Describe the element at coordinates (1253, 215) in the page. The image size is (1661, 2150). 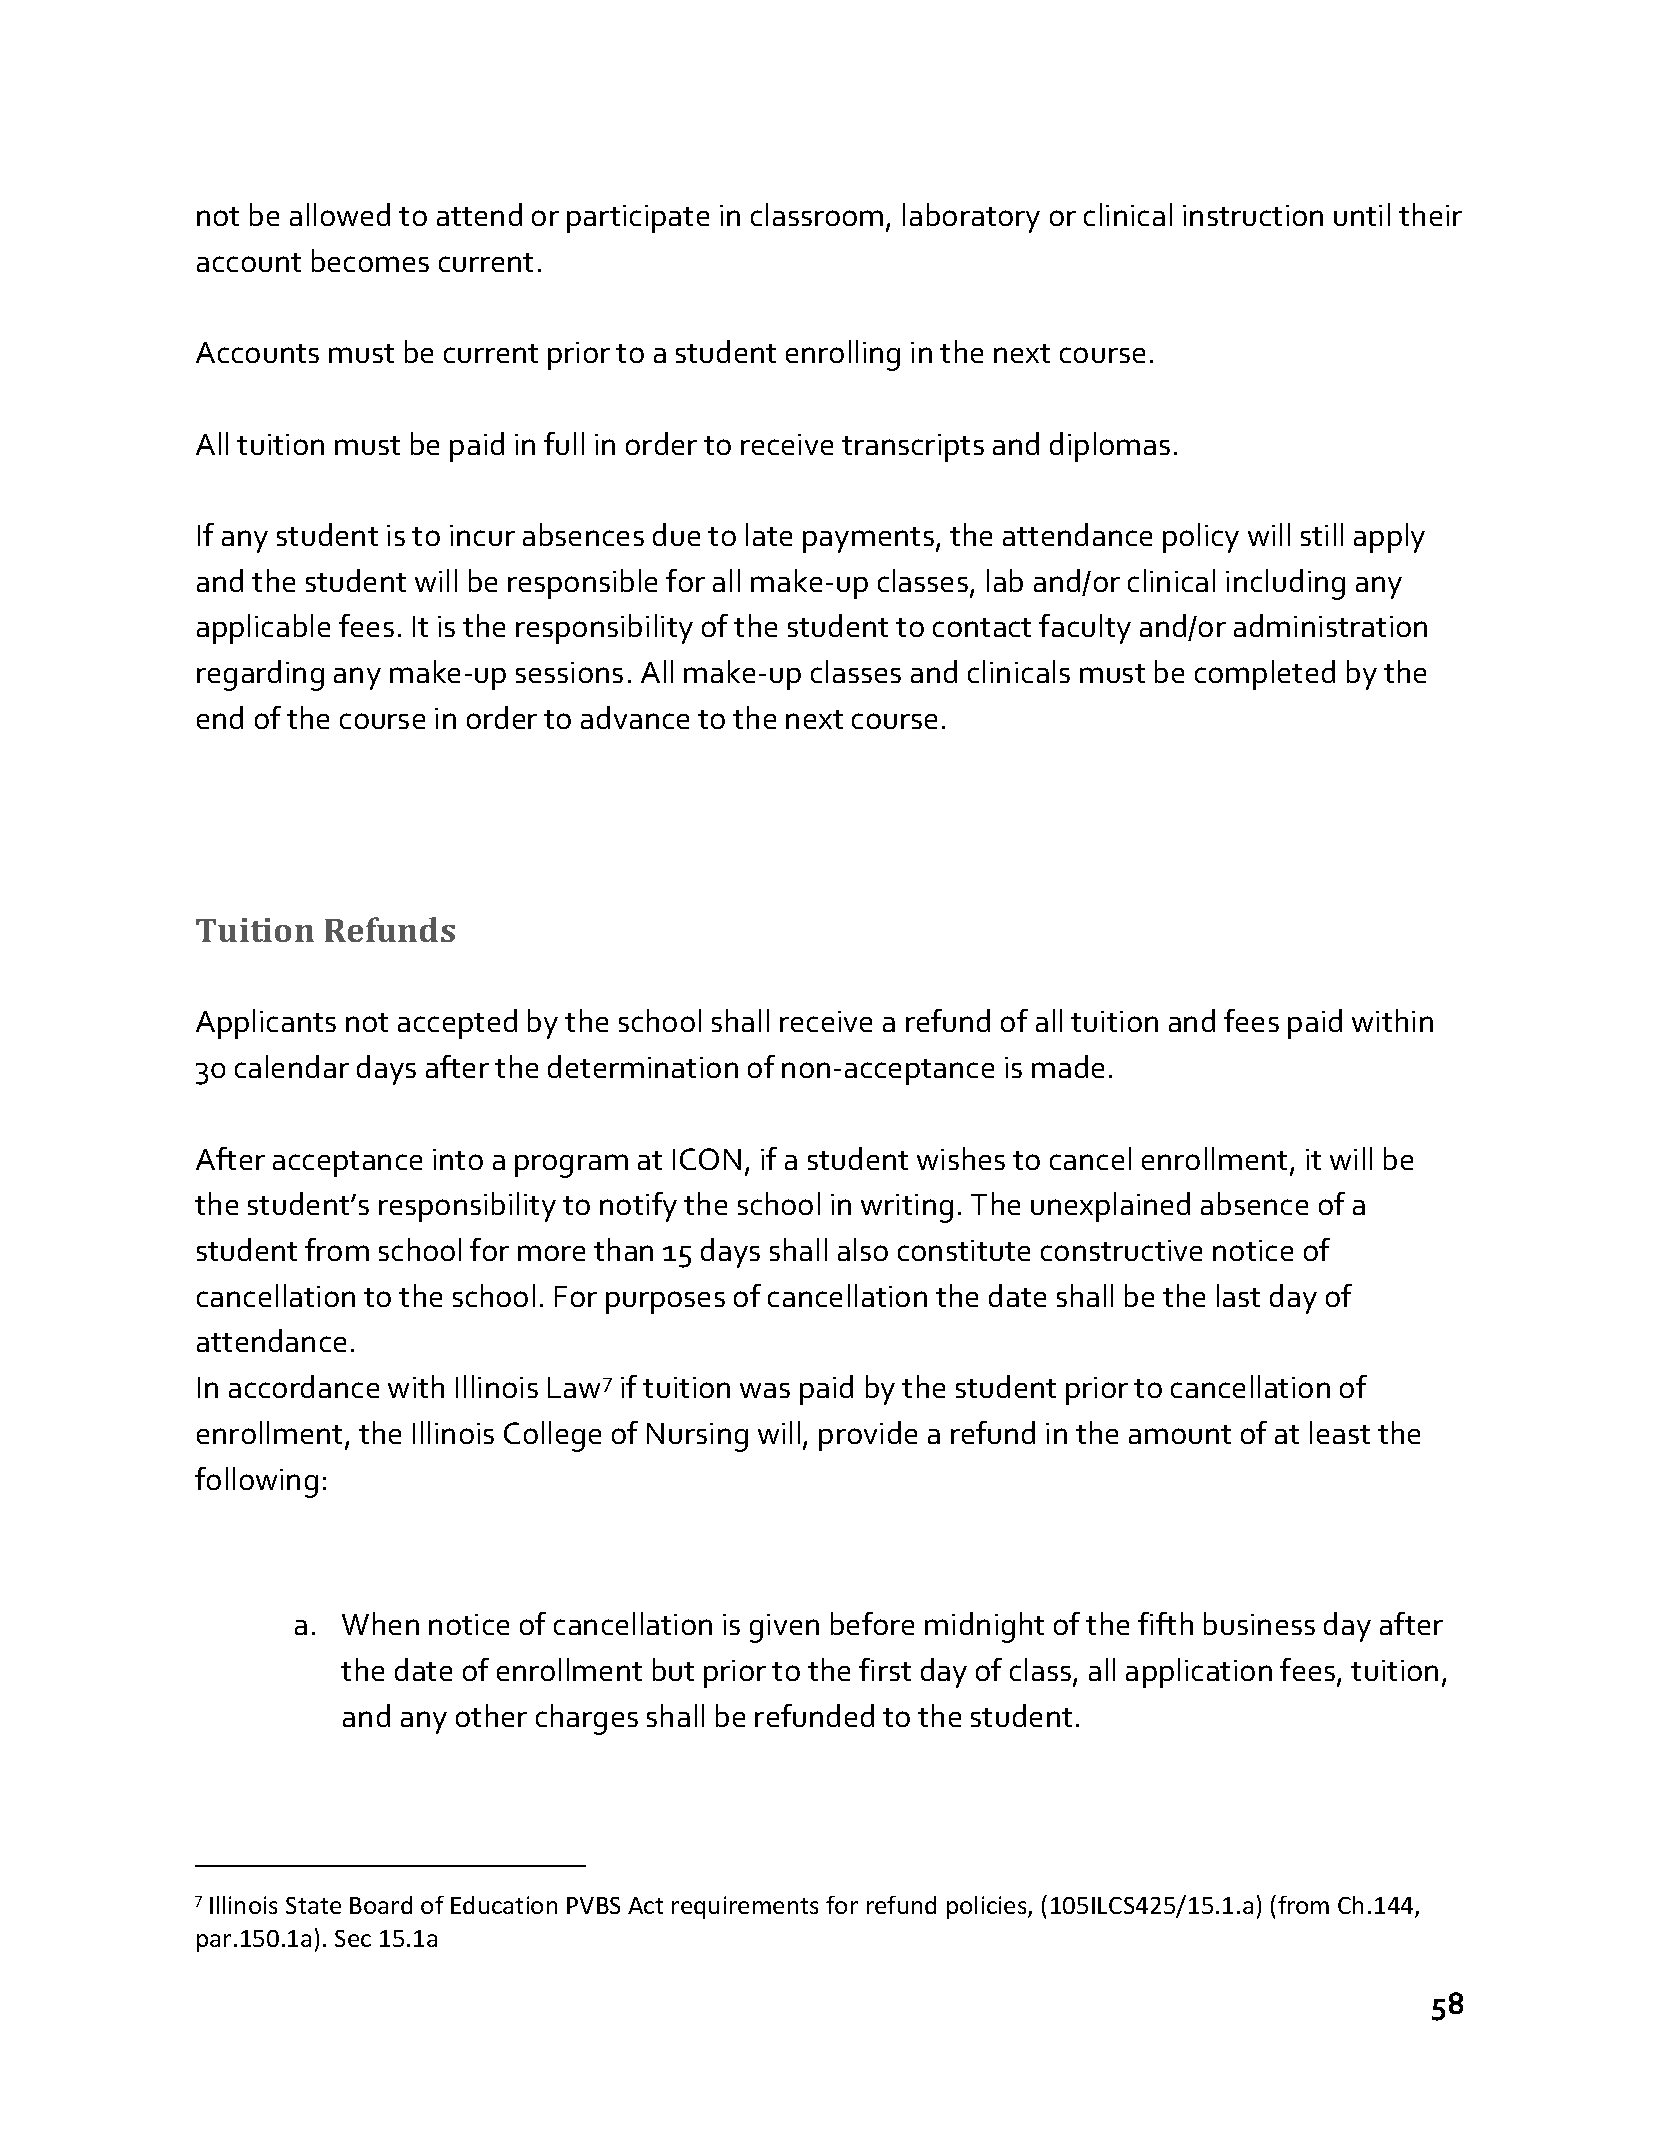
I see `instruction` at that location.
